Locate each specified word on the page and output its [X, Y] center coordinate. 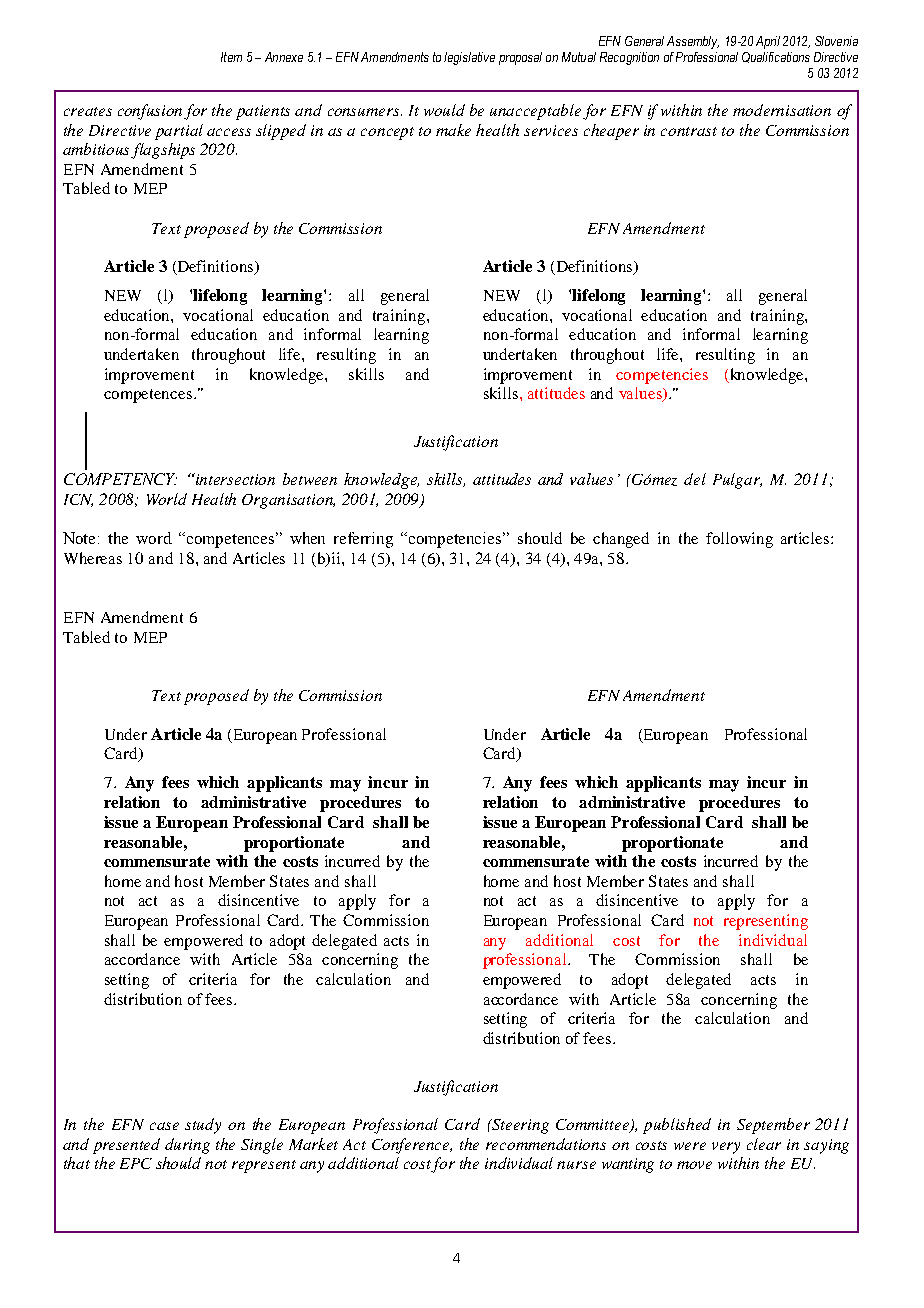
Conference [412, 1146]
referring [363, 540]
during [187, 1146]
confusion [151, 112]
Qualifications [776, 57]
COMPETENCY [120, 479]
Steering [519, 1126]
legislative [469, 58]
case [164, 1126]
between [310, 479]
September [773, 1126]
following [739, 540]
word [154, 538]
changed [621, 540]
